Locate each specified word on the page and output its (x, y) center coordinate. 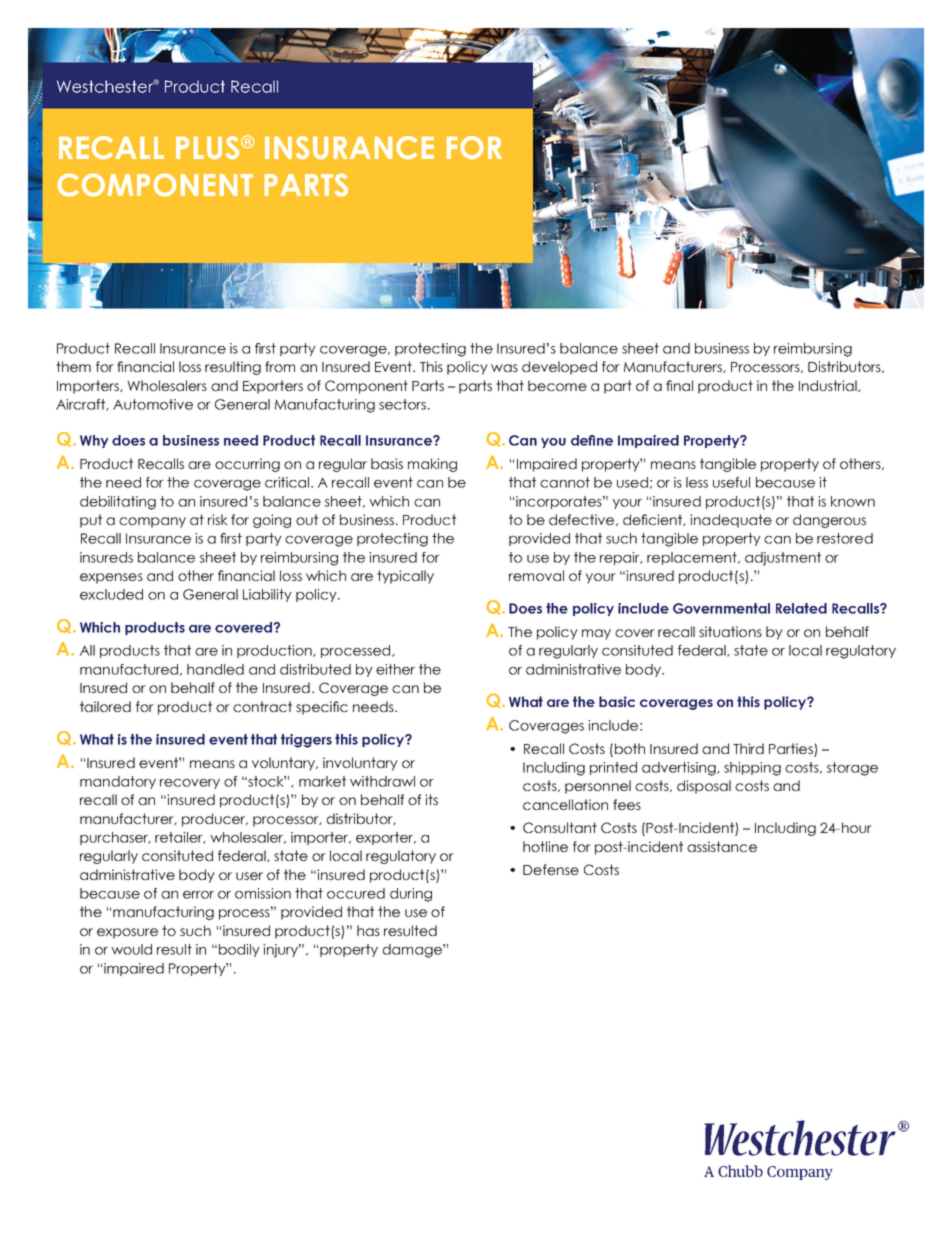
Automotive (153, 404)
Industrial (829, 386)
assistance (722, 846)
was (504, 368)
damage (413, 951)
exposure (127, 933)
